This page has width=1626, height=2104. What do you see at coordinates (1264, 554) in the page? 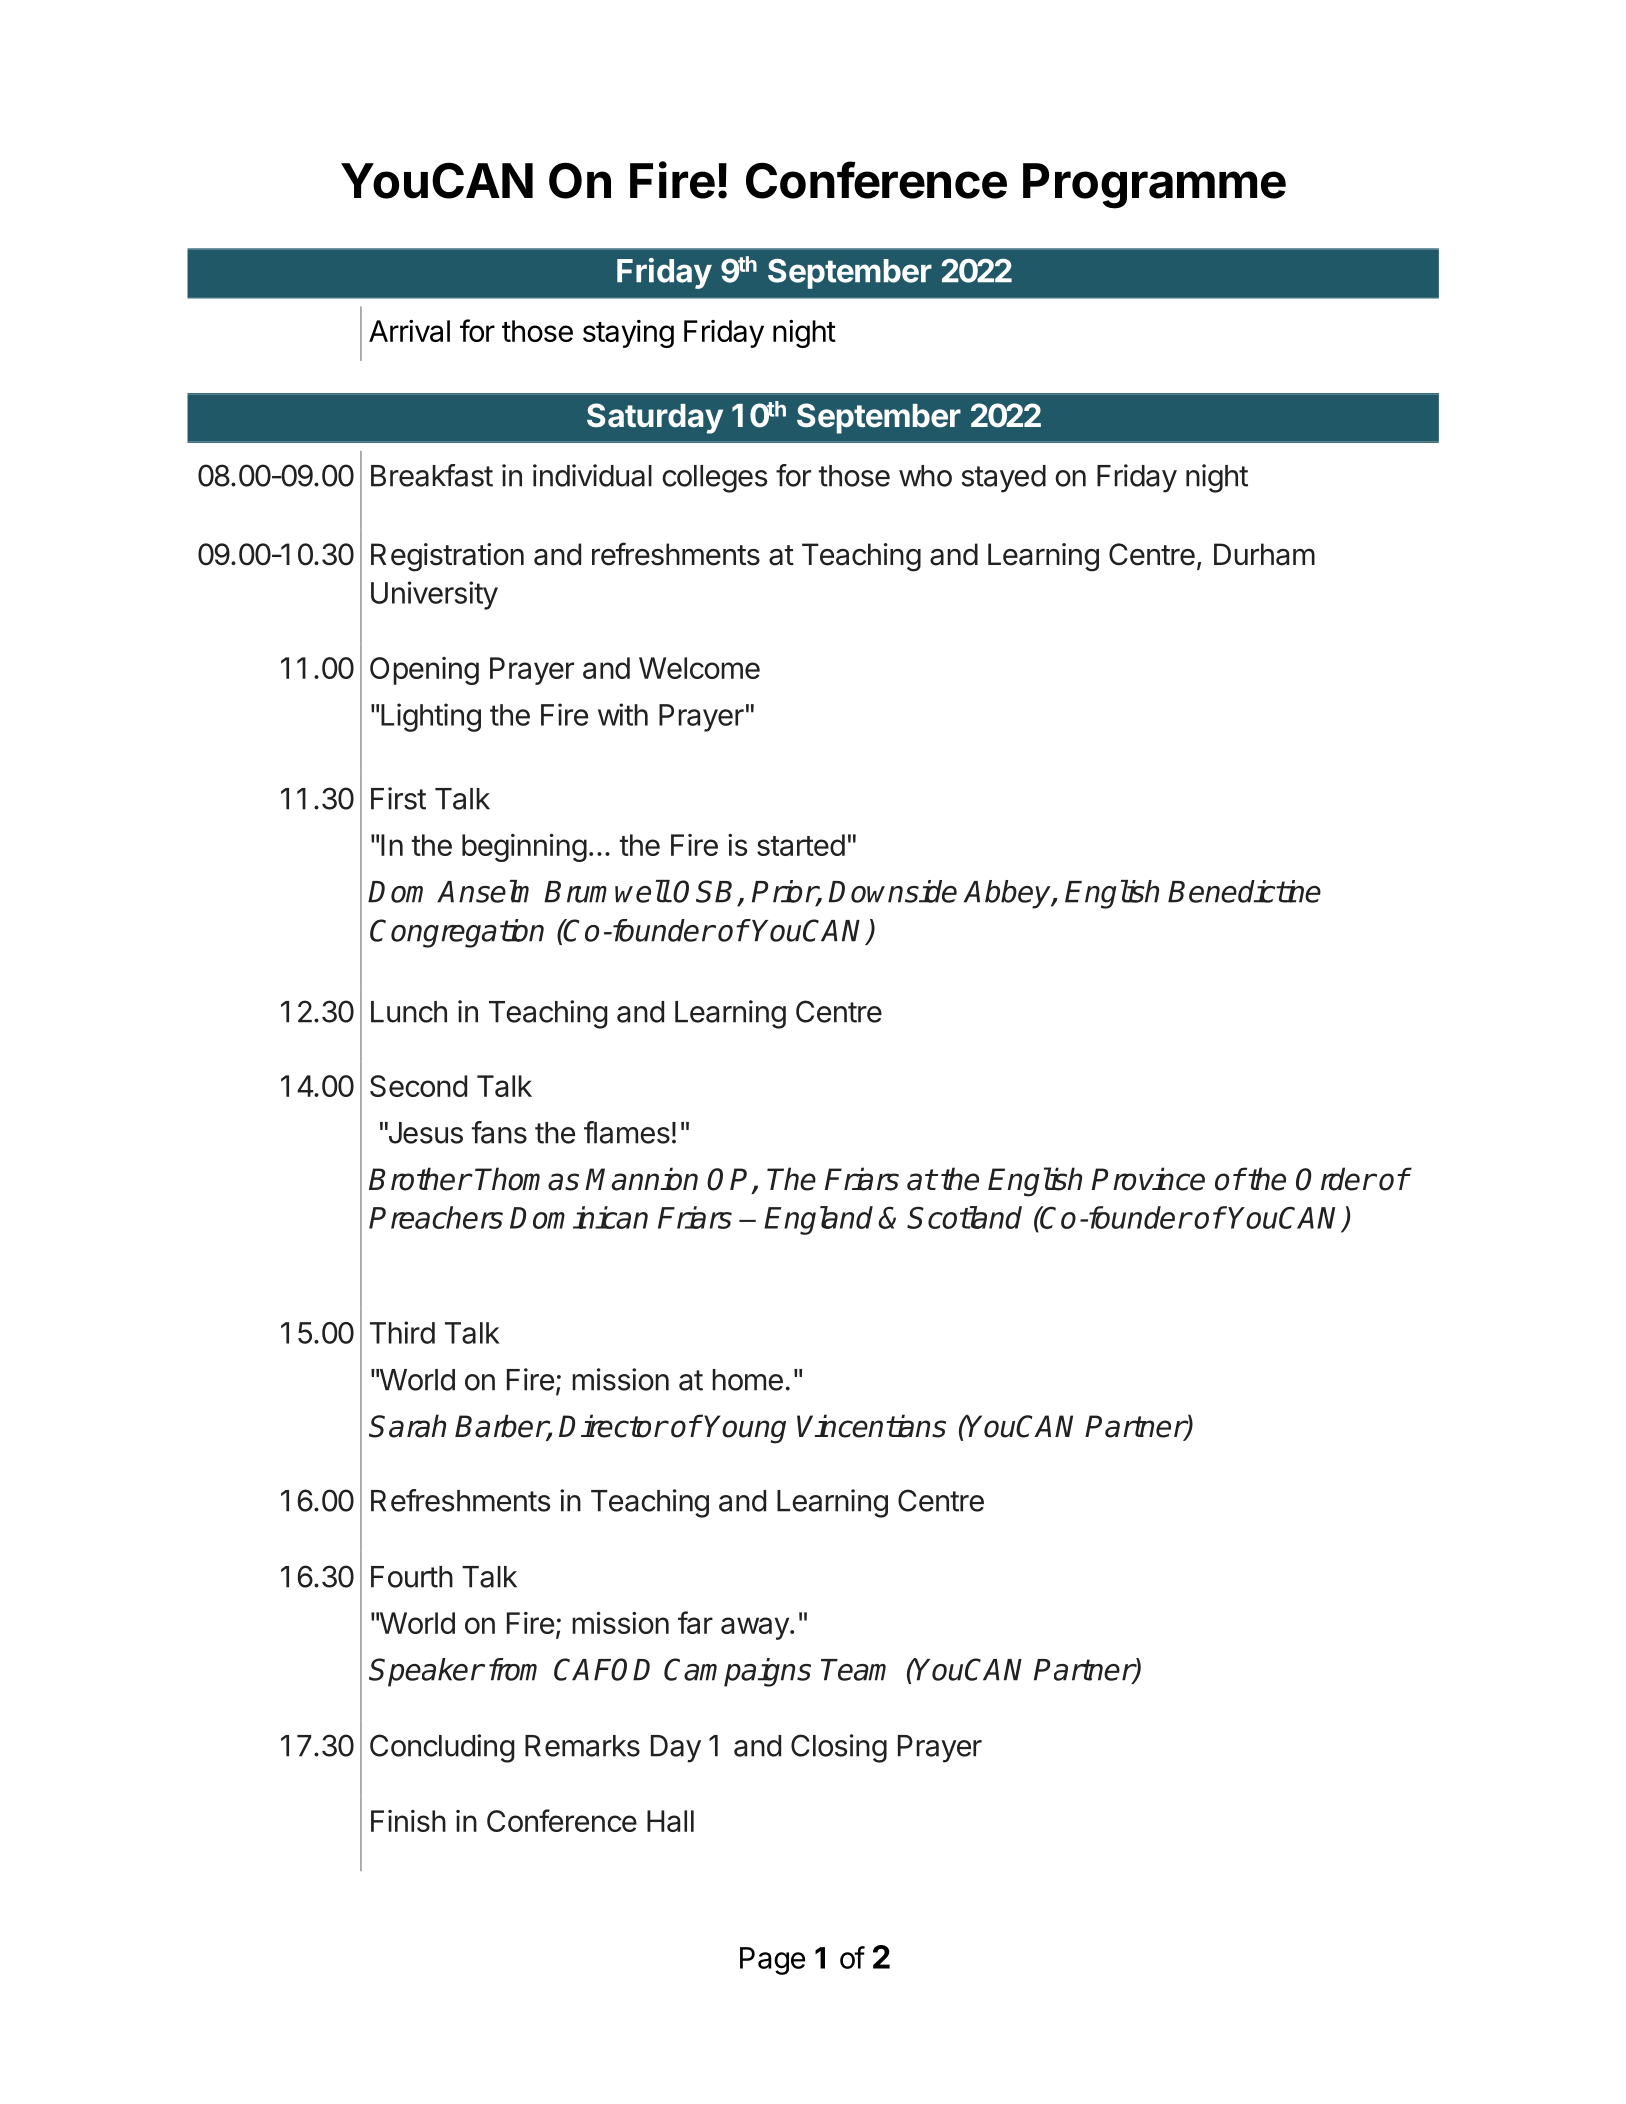
I see `Durham` at bounding box center [1264, 554].
